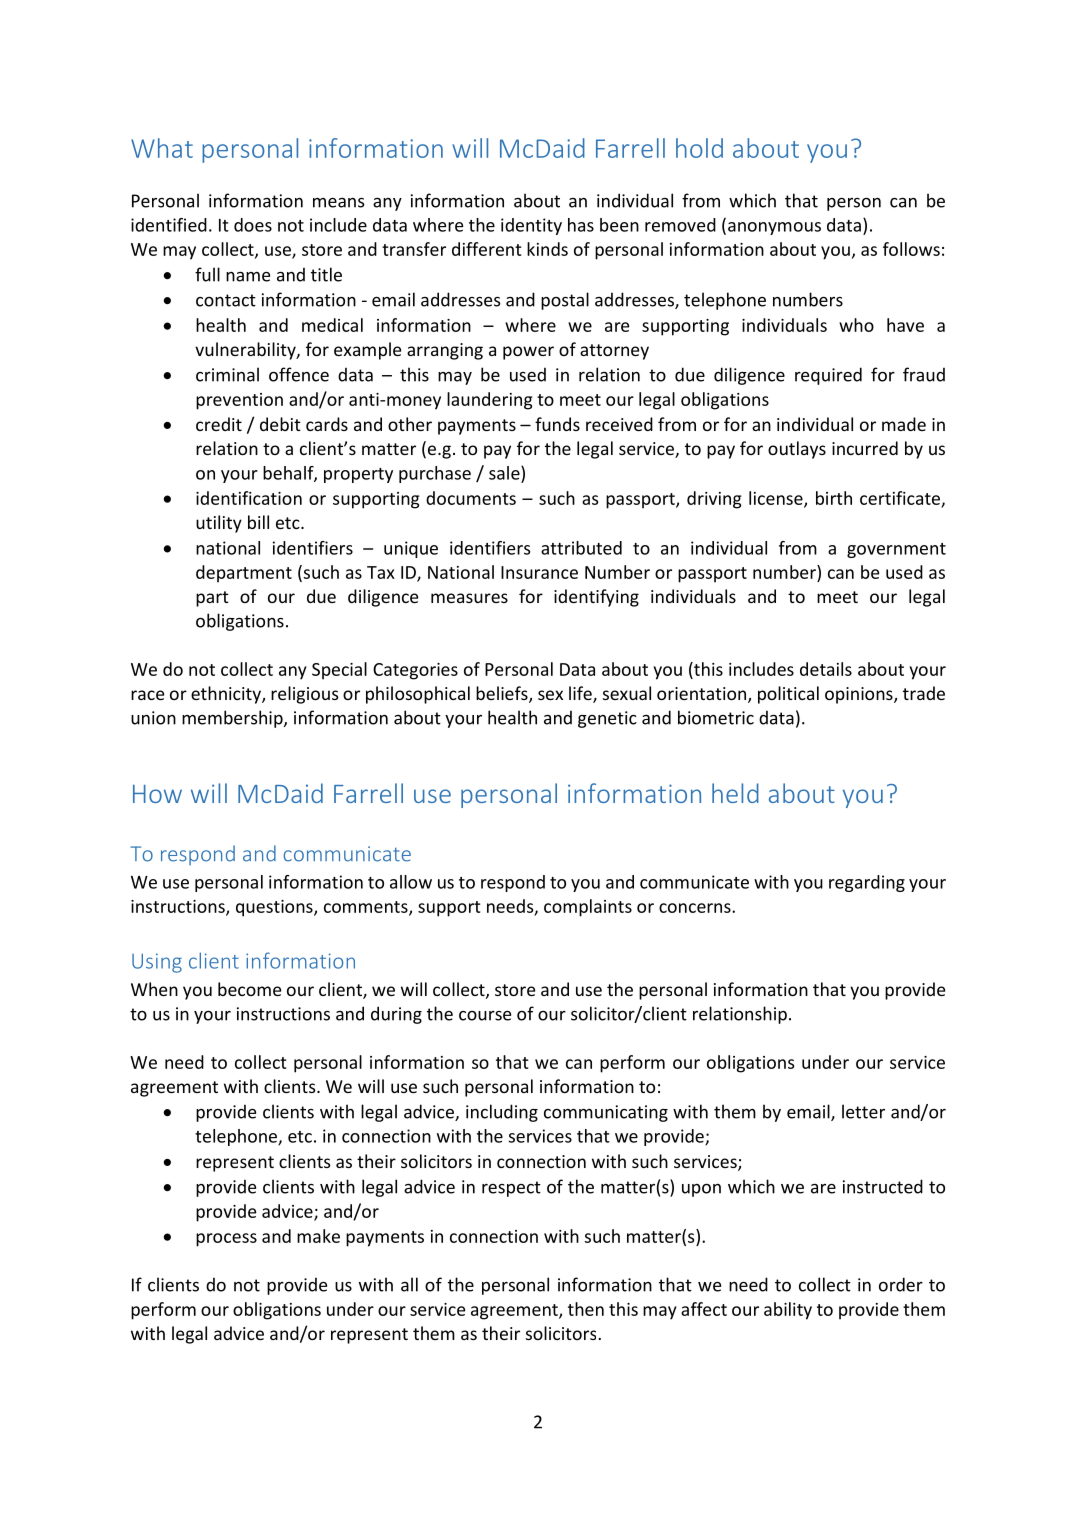 This image has height=1522, width=1076. What do you see at coordinates (219, 424) in the image?
I see `credit` at bounding box center [219, 424].
